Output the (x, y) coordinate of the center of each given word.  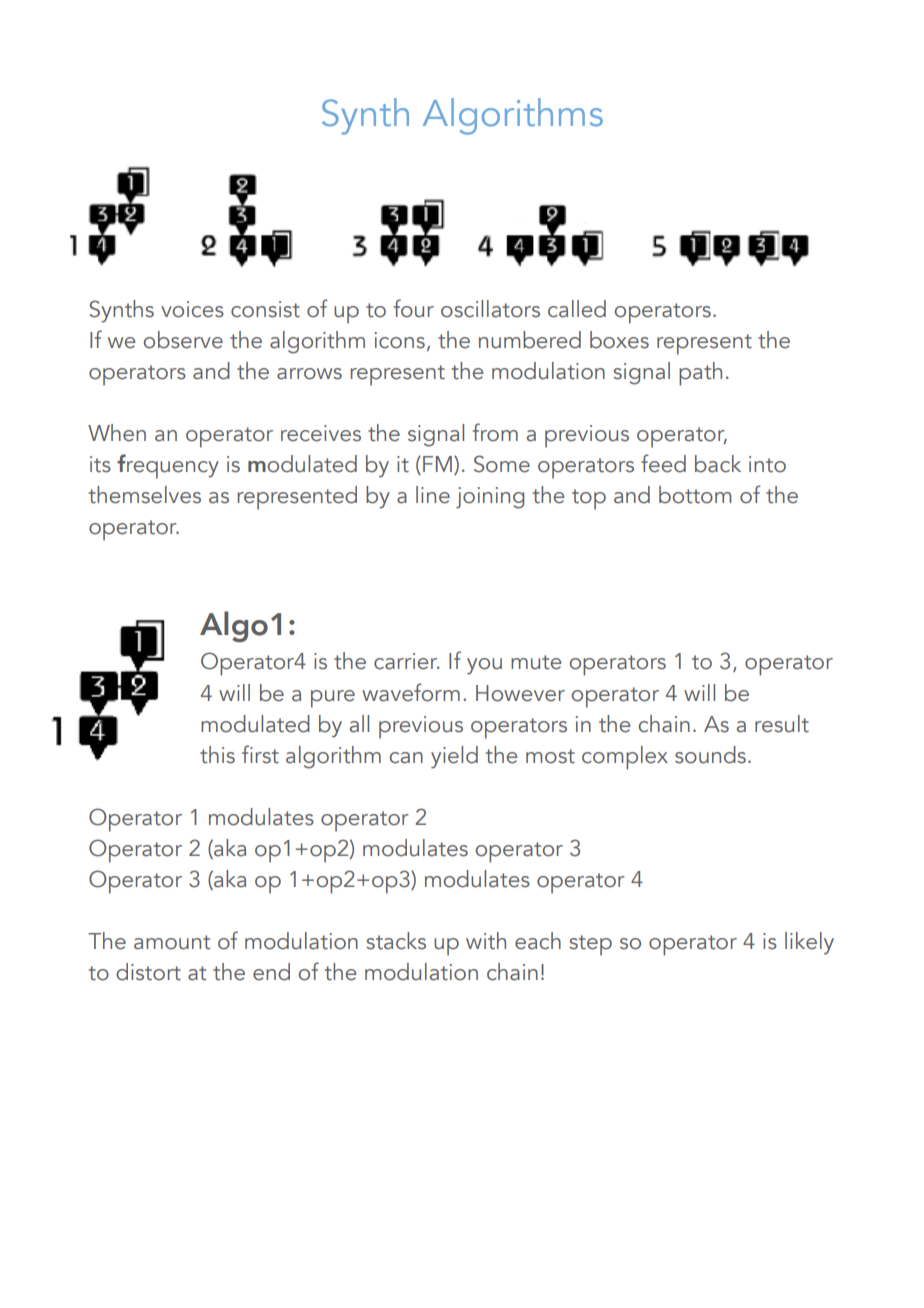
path (700, 374)
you (484, 666)
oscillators (490, 309)
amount (172, 942)
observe (183, 340)
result (782, 724)
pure (333, 699)
